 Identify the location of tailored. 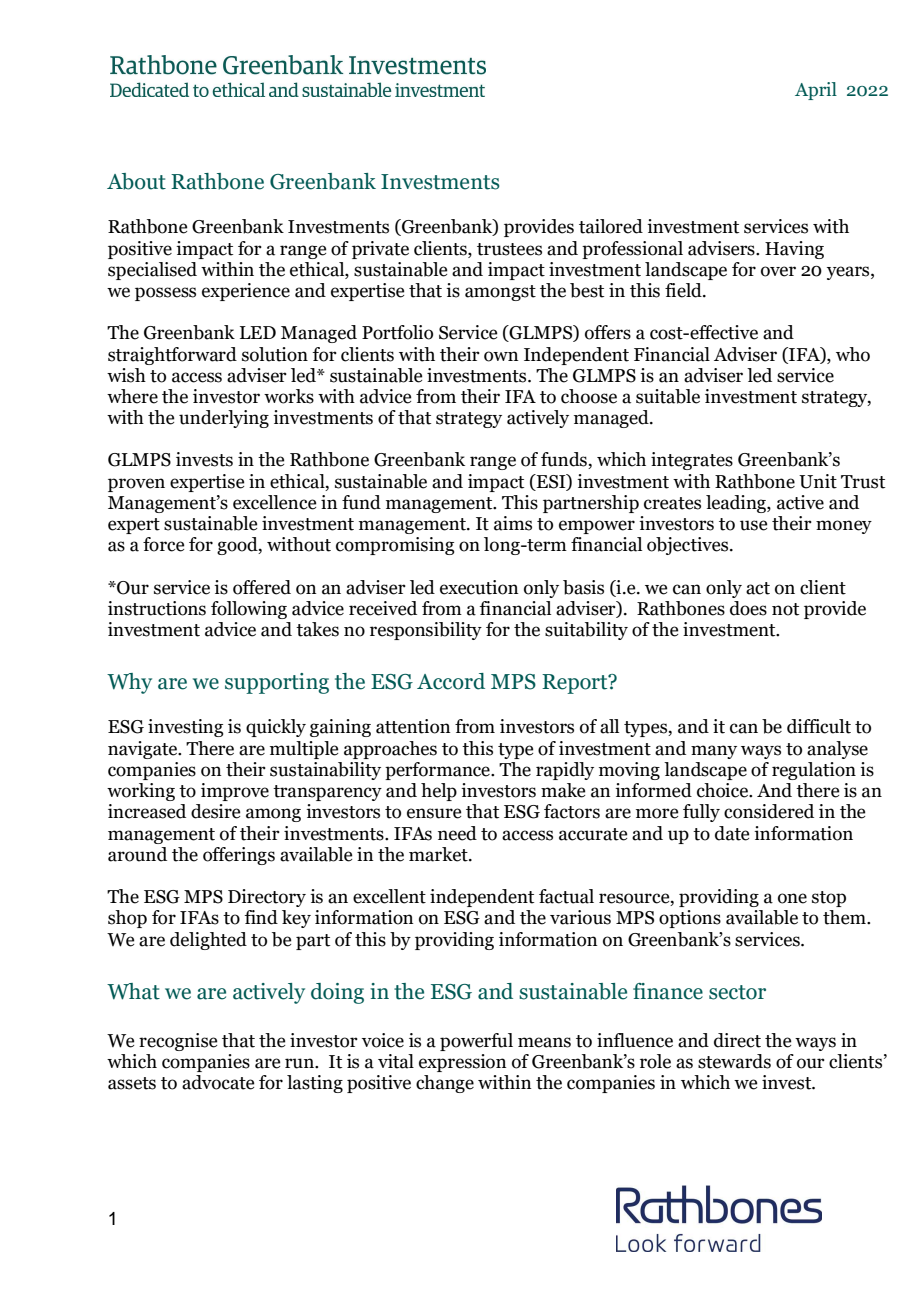
(611, 226).
